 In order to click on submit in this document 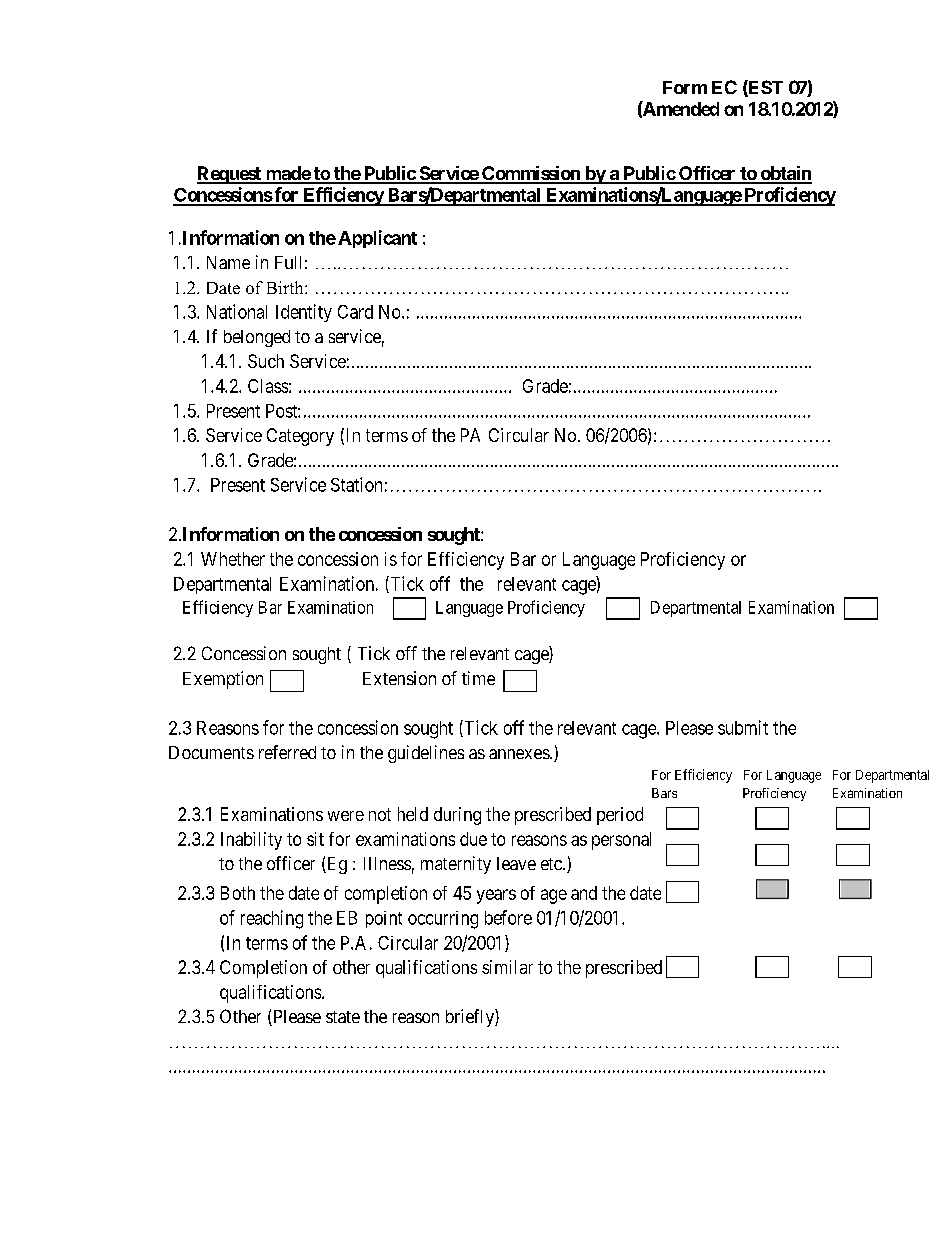, I will do `click(743, 727)`.
